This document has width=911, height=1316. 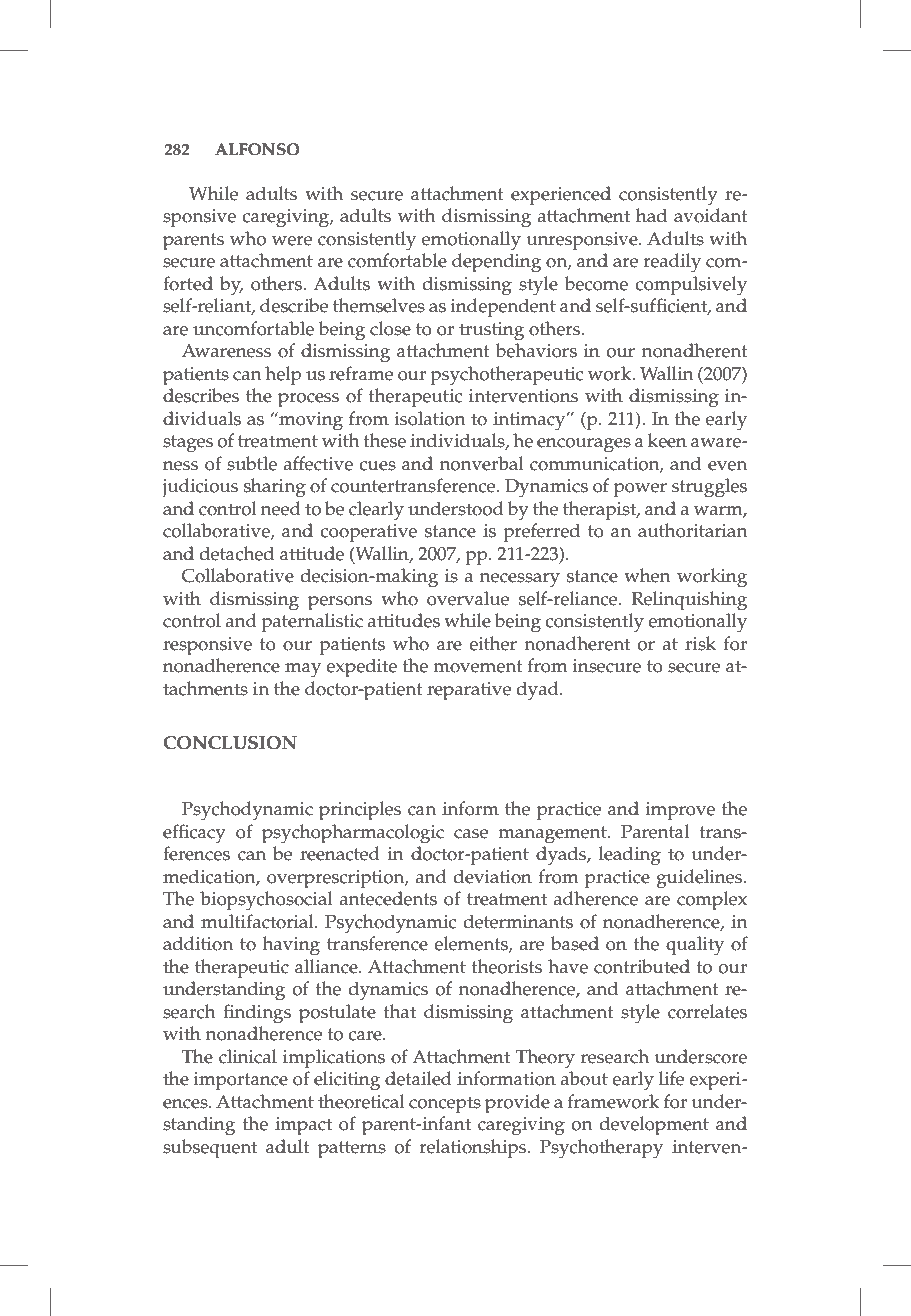 I want to click on concepts, so click(x=445, y=1105).
